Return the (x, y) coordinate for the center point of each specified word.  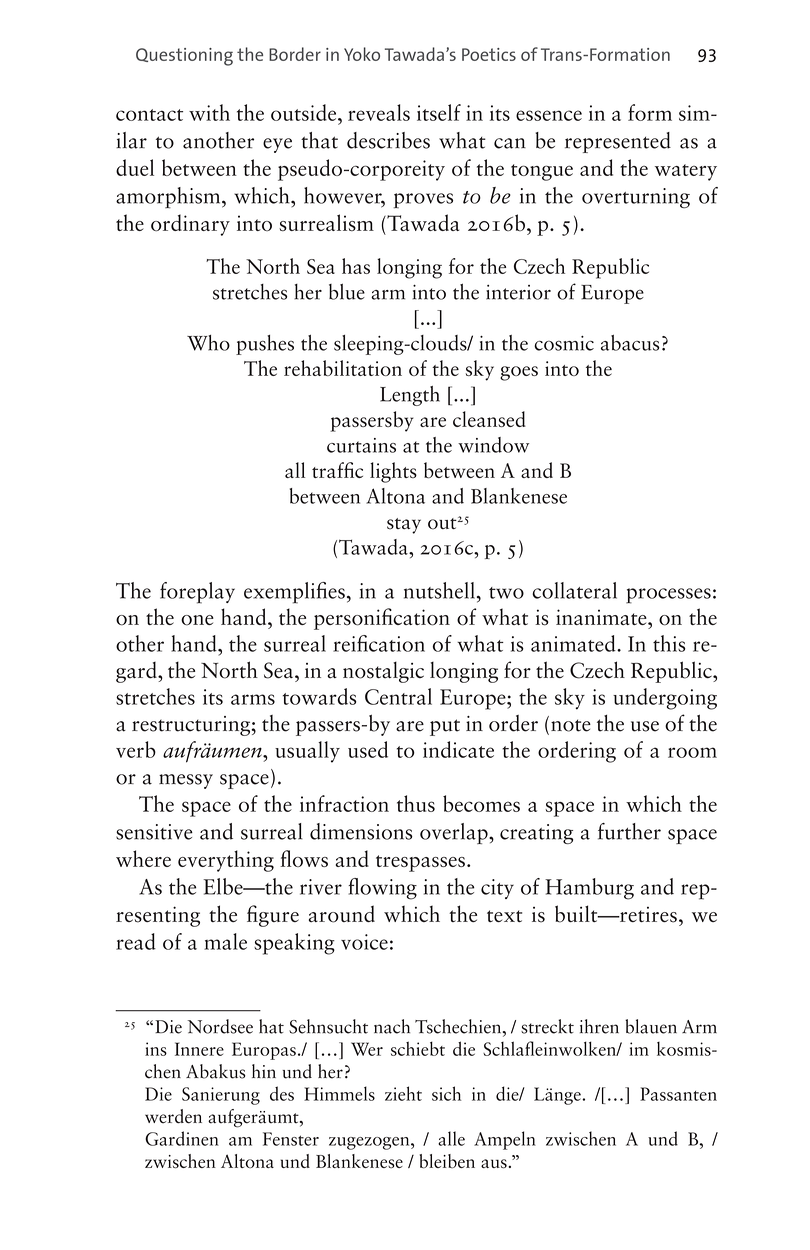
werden (173, 1116)
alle (451, 1138)
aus (495, 1164)
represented (618, 142)
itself (439, 112)
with (209, 112)
